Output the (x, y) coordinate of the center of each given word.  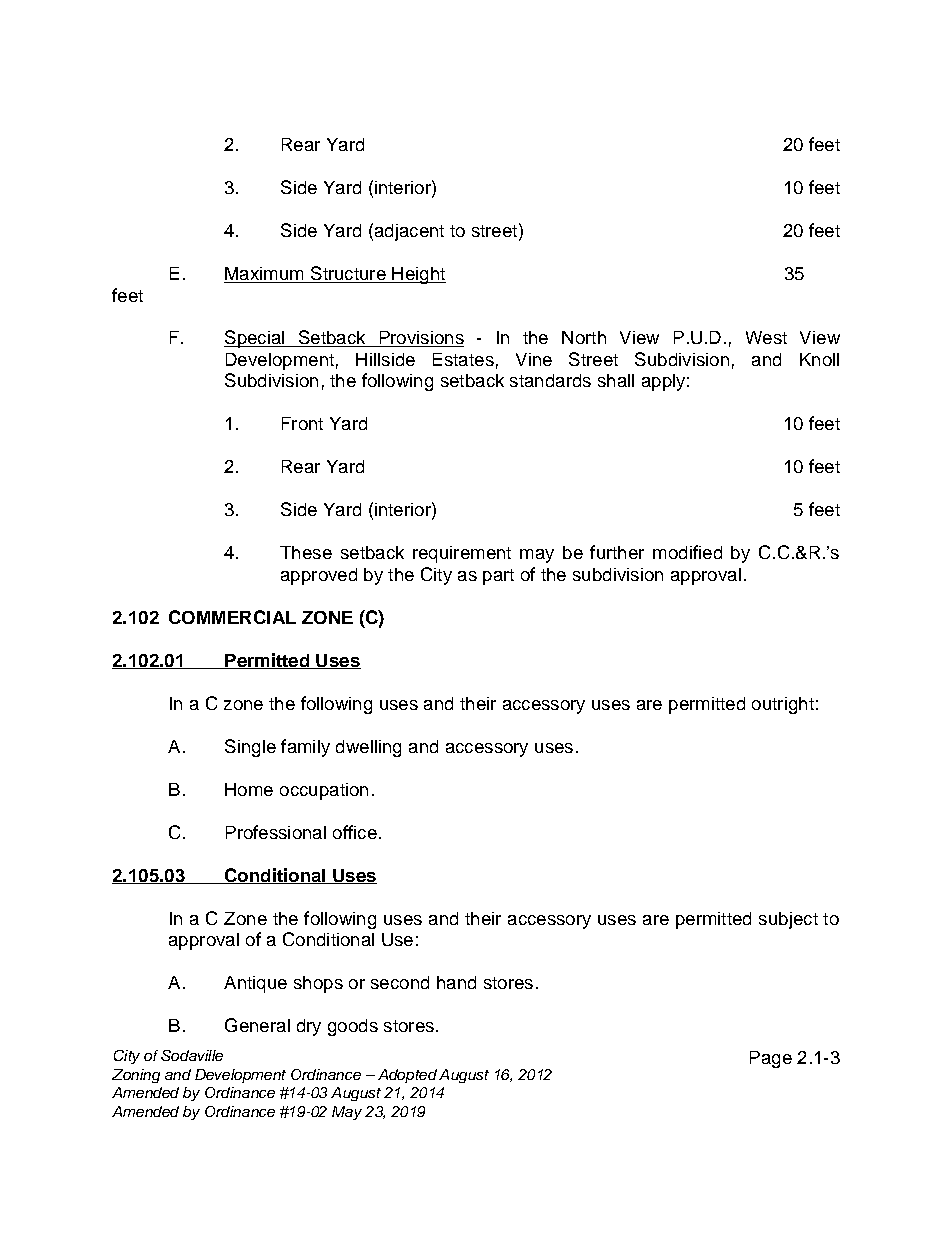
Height (418, 275)
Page (771, 1059)
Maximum (265, 275)
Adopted (407, 1076)
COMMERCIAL (232, 617)
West (766, 337)
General (257, 1025)
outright (783, 705)
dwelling (368, 748)
